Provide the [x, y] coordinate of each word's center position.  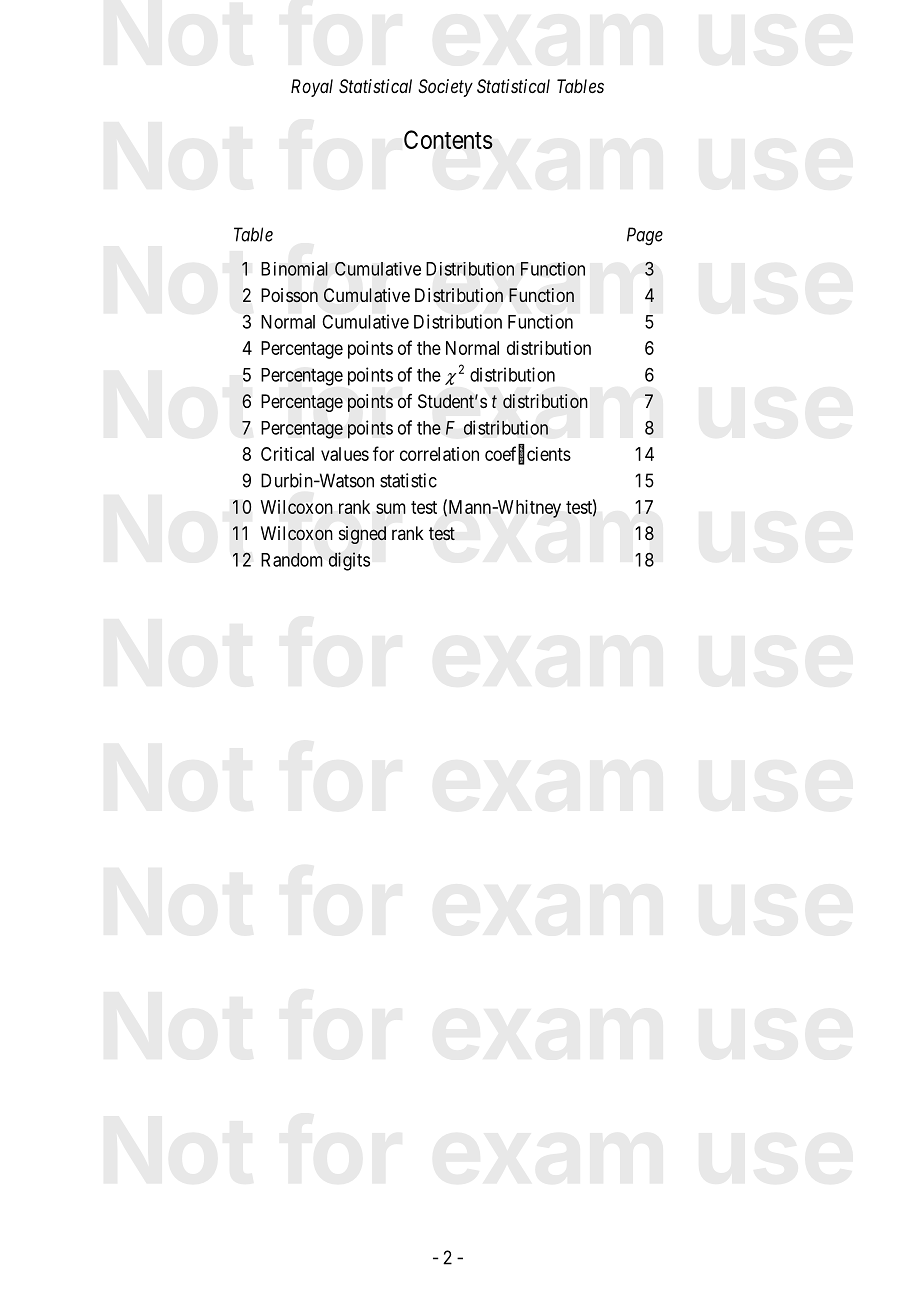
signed [362, 535]
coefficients [528, 454]
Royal [312, 88]
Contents [448, 139]
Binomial [294, 269]
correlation [439, 454]
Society [445, 88]
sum [391, 508]
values [345, 454]
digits [349, 561]
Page [645, 236]
